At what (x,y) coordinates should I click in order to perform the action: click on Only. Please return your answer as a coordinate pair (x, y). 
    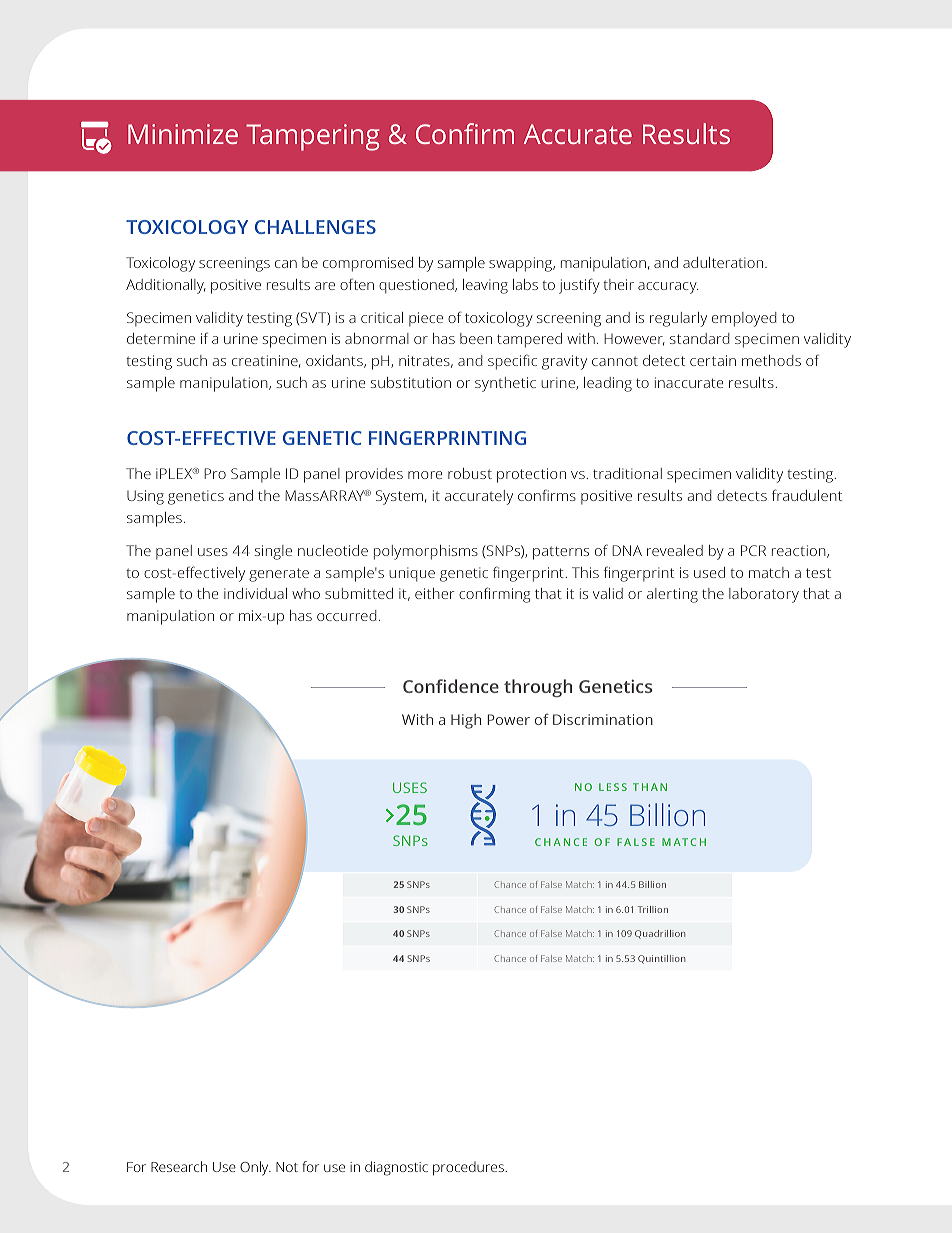
    Looking at the image, I should click on (255, 1168).
